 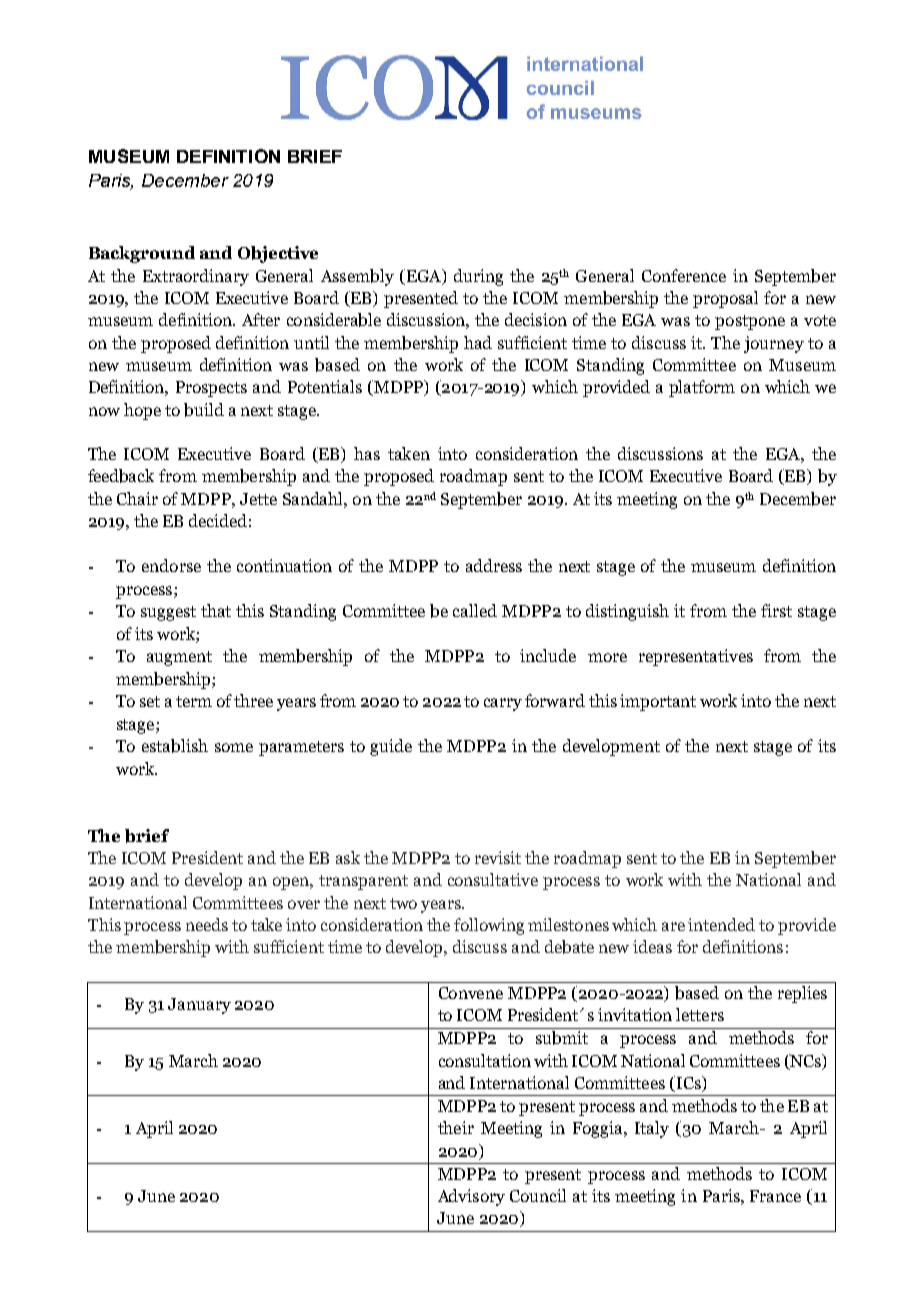 I want to click on important, so click(x=658, y=702).
